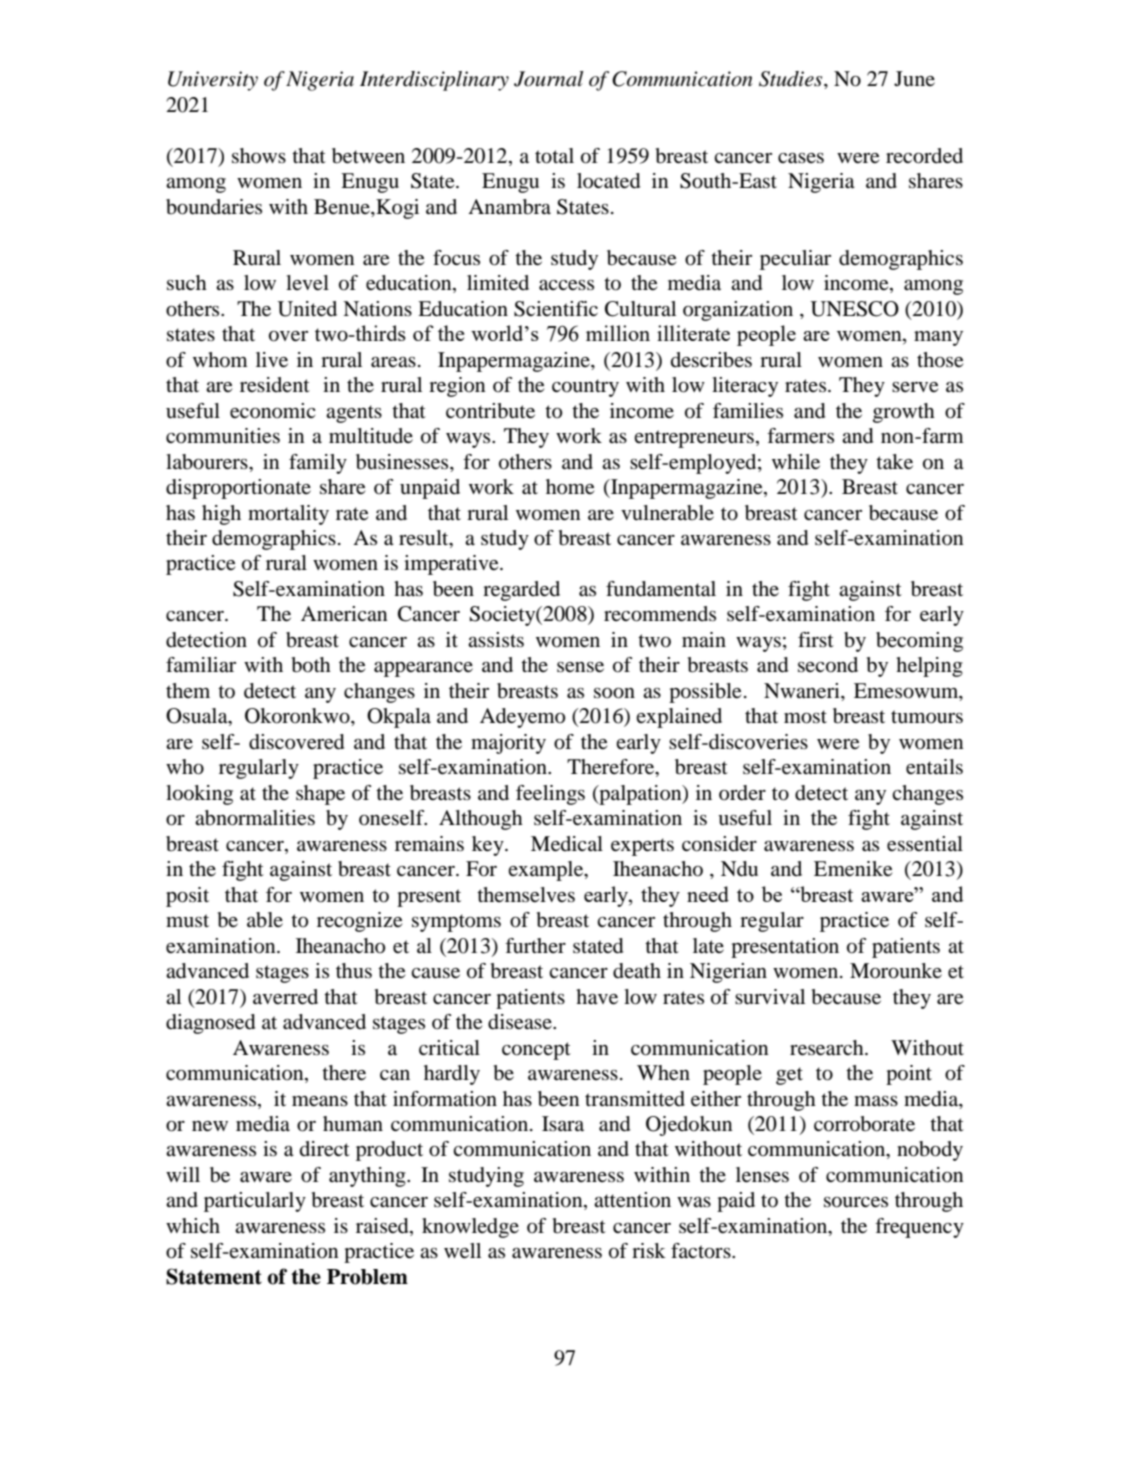 The height and width of the screenshot is (1462, 1130). I want to click on regarded, so click(521, 591).
